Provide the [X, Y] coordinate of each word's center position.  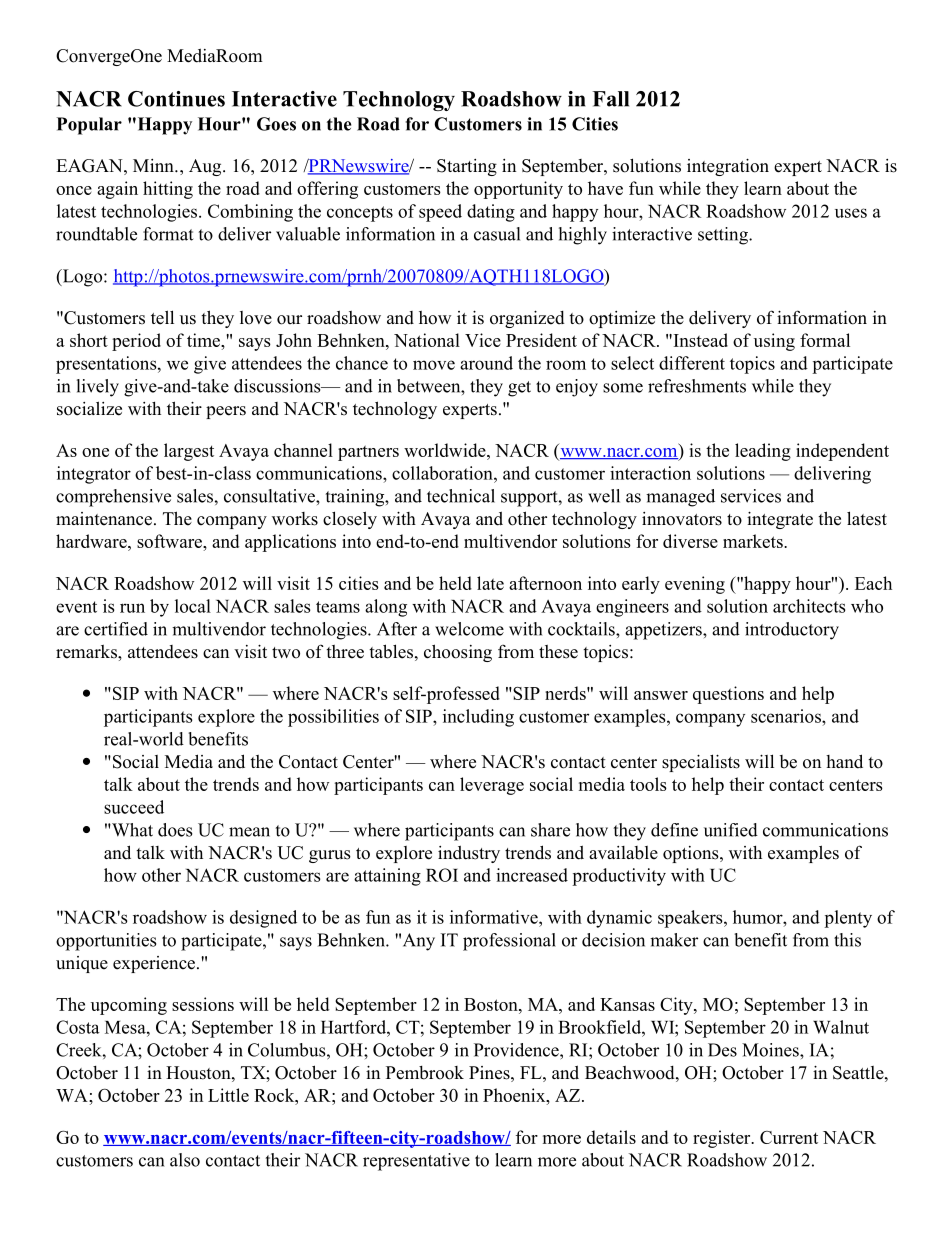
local [193, 606]
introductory [792, 631]
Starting [467, 167]
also [185, 1160]
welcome [469, 629]
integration [728, 167]
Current [789, 1137]
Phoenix [515, 1095]
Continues [176, 99]
